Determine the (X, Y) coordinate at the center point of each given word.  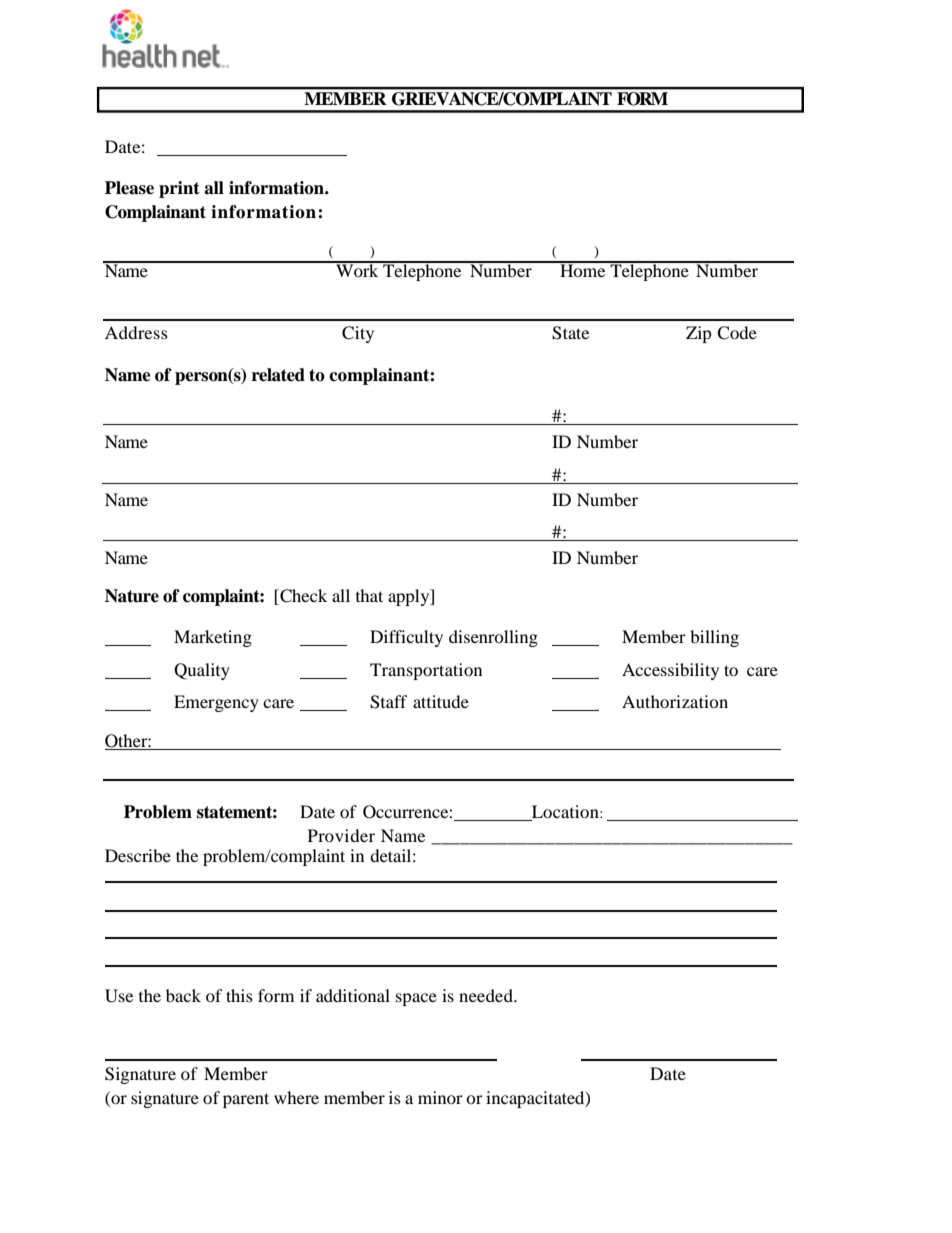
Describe (138, 855)
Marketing (213, 638)
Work (357, 269)
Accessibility (670, 671)
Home (583, 269)
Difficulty (406, 638)
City (358, 334)
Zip (699, 334)
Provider (341, 835)
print (179, 189)
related (278, 375)
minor (440, 1097)
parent (246, 1100)
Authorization (675, 701)
